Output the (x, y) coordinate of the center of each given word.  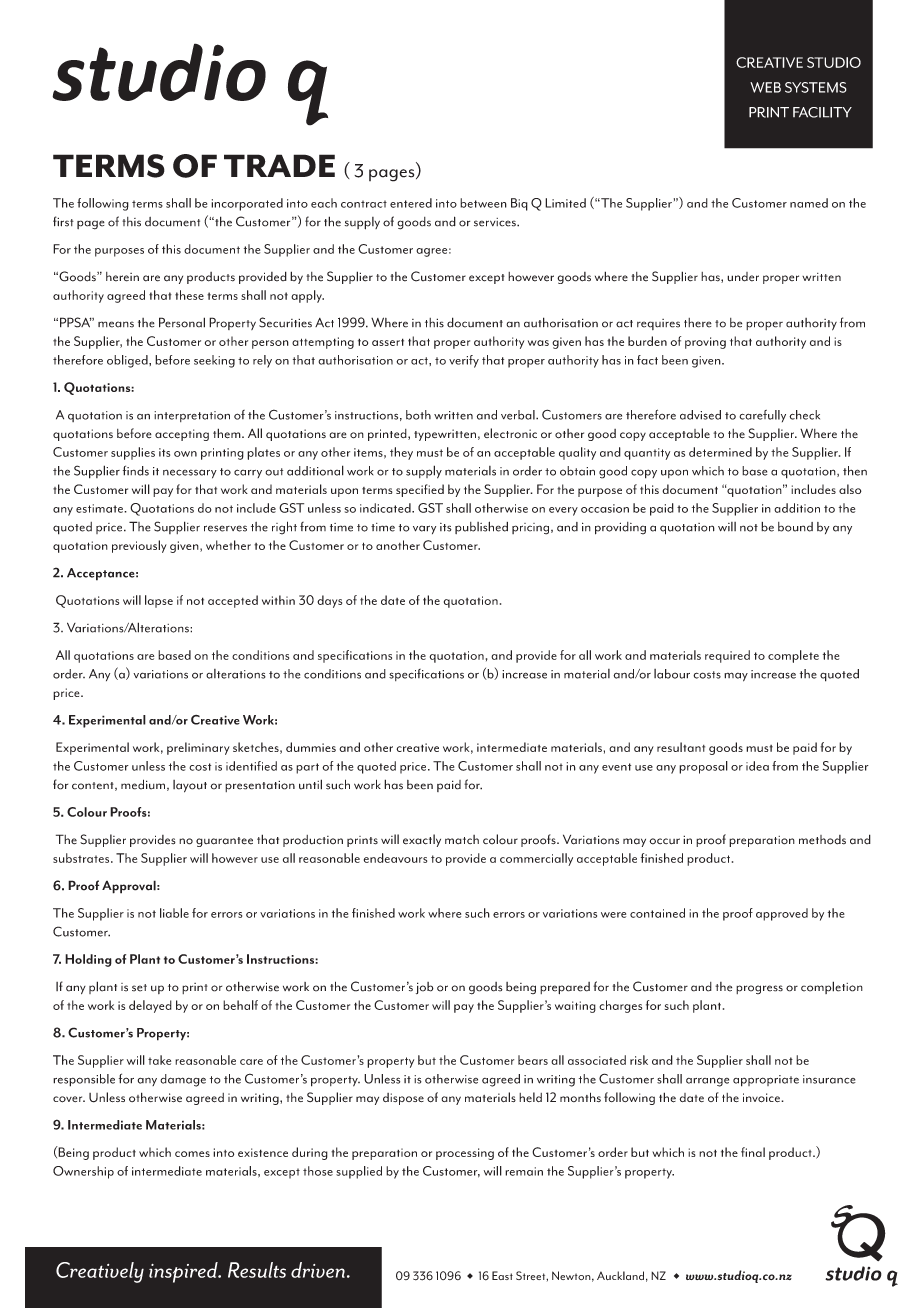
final (753, 1152)
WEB (765, 87)
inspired (184, 1272)
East (502, 1275)
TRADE (279, 165)
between (483, 203)
